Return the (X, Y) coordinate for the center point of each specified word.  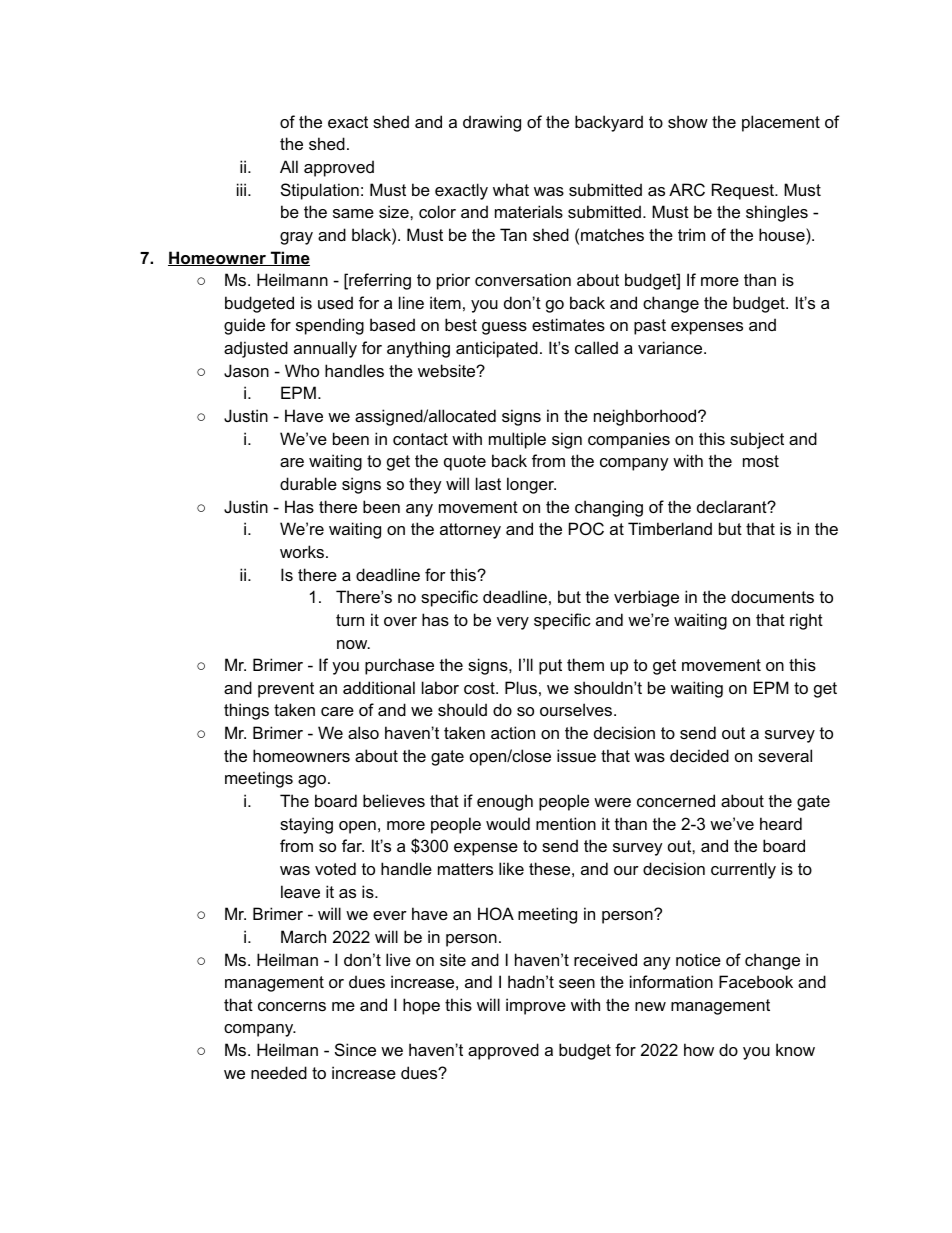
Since (355, 1049)
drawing (492, 123)
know (795, 1049)
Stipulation (320, 191)
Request (744, 191)
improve (536, 1006)
